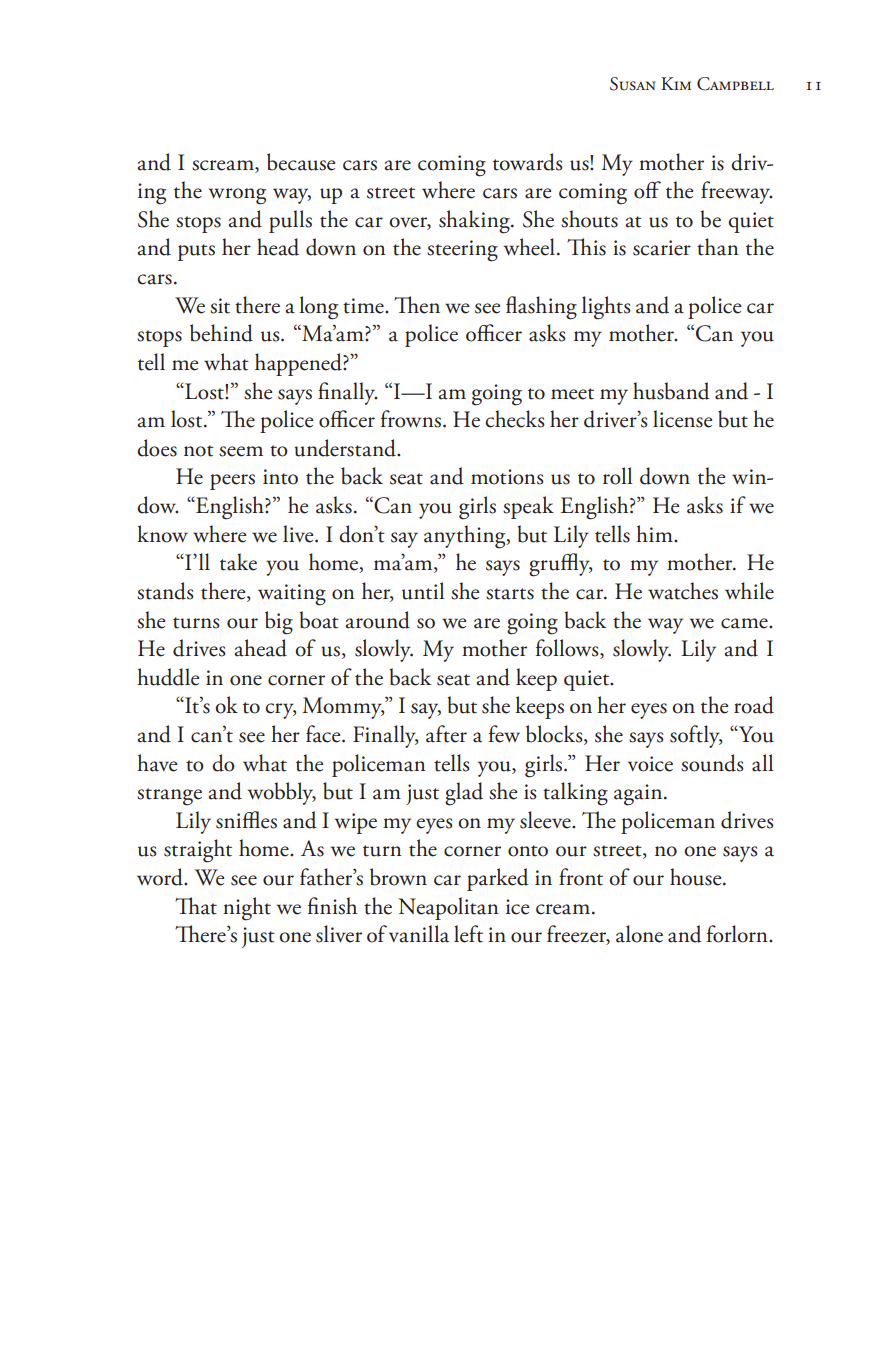  What do you see at coordinates (247, 909) in the screenshot?
I see `night` at bounding box center [247, 909].
